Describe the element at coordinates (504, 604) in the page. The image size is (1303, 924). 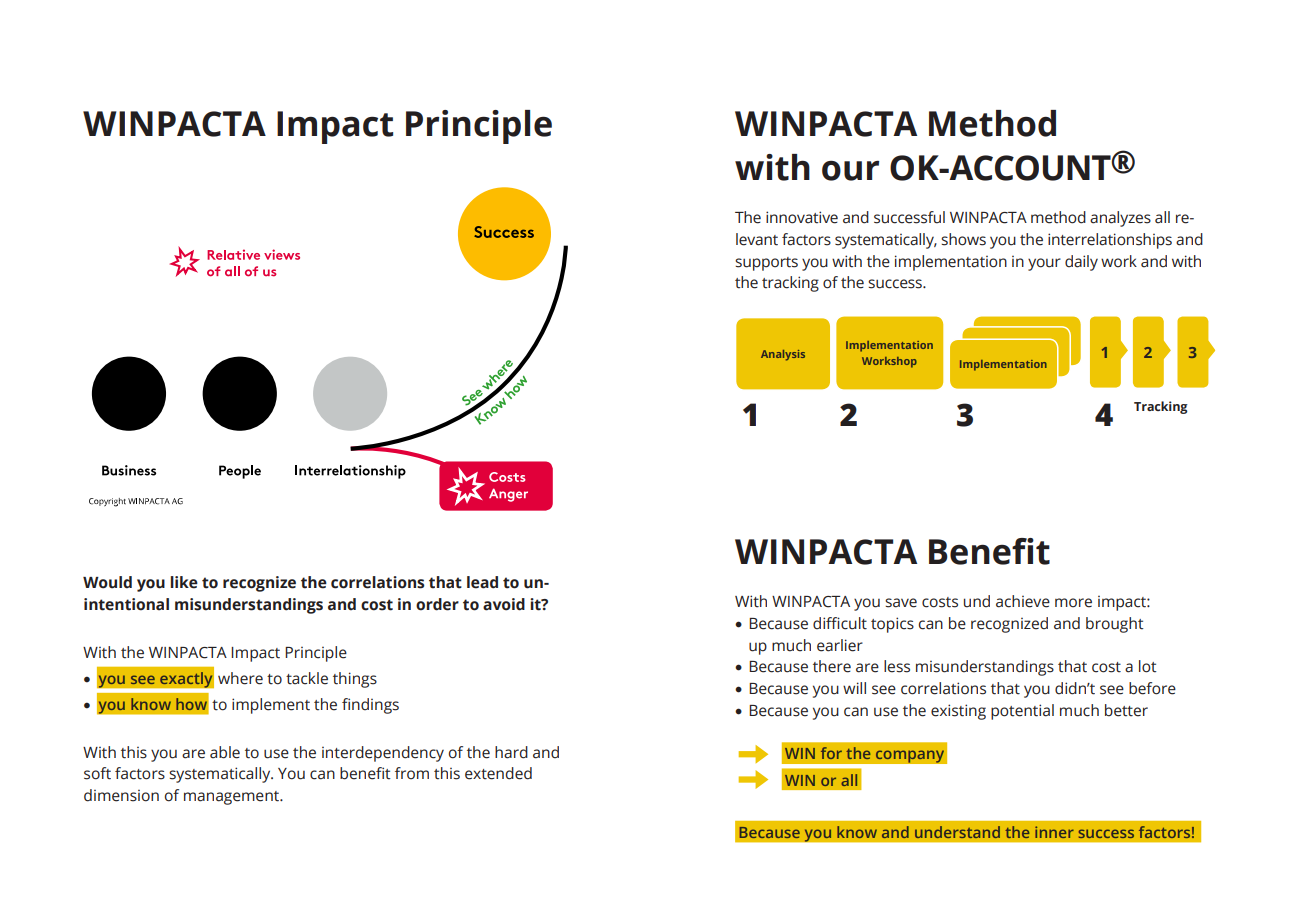
I see `avoid` at that location.
